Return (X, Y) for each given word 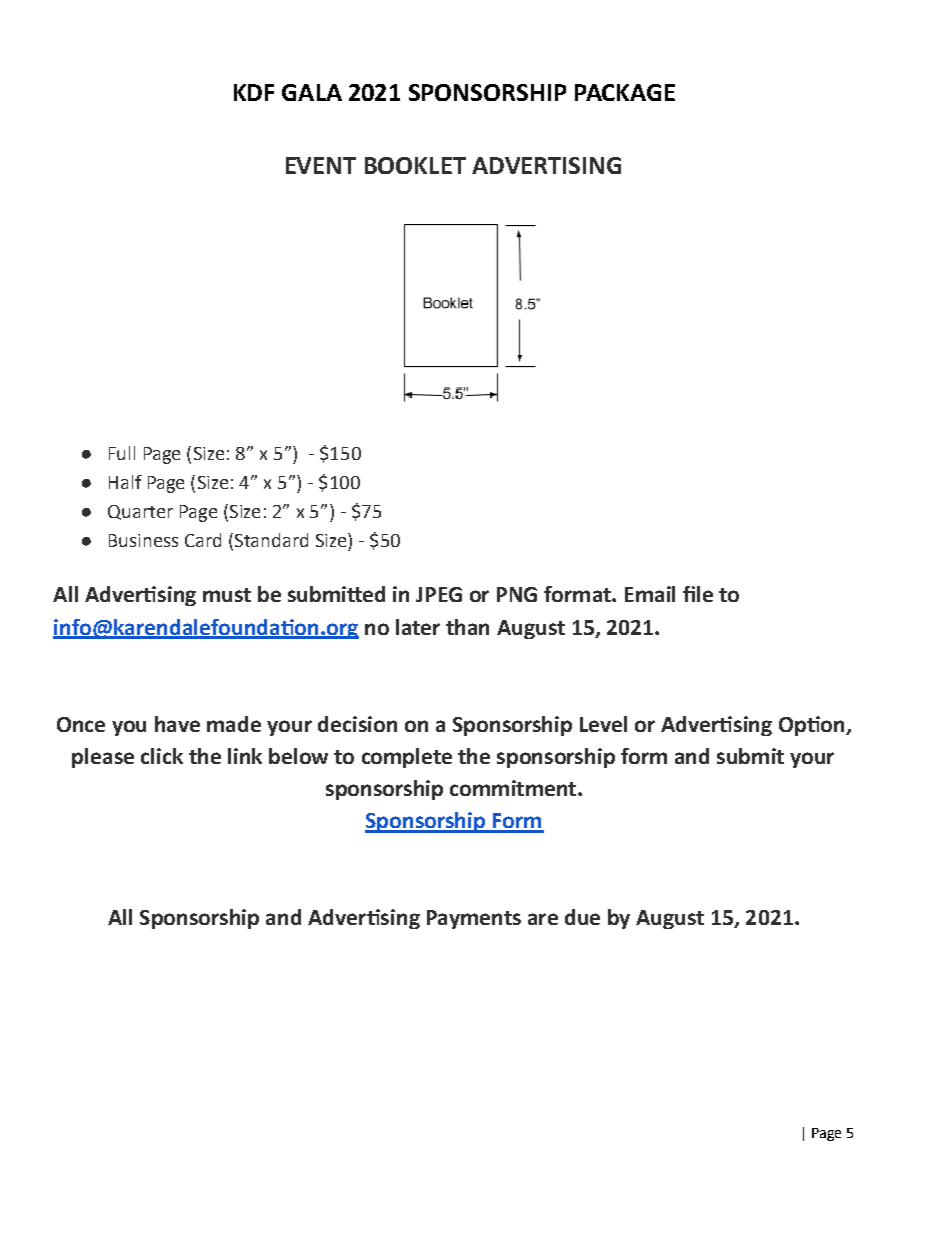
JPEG (439, 594)
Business (143, 540)
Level (603, 724)
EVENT (321, 165)
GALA (312, 92)
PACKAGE (625, 92)
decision (357, 724)
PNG (517, 594)
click (162, 756)
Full (122, 453)
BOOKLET (415, 165)
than (467, 627)
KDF (254, 92)
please (103, 758)
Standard (270, 540)
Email (650, 594)
